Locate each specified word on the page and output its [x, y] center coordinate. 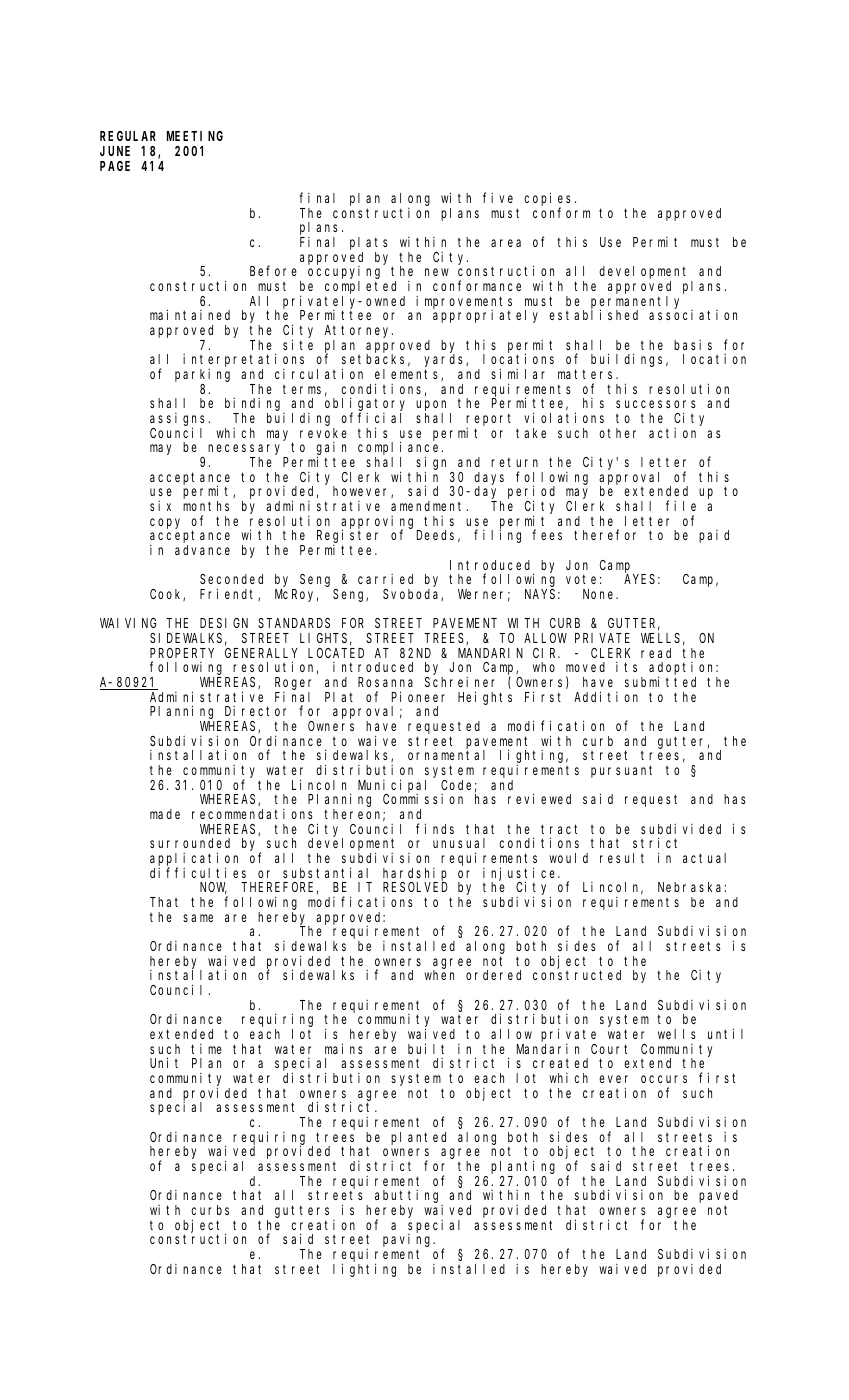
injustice [521, 875]
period [531, 493]
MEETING [195, 136]
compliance [400, 449]
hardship [415, 875]
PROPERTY [182, 653]
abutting [406, 1196]
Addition [606, 696]
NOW [213, 888]
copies [550, 200]
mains [343, 1048]
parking [202, 375]
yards [445, 360]
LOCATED [336, 653]
